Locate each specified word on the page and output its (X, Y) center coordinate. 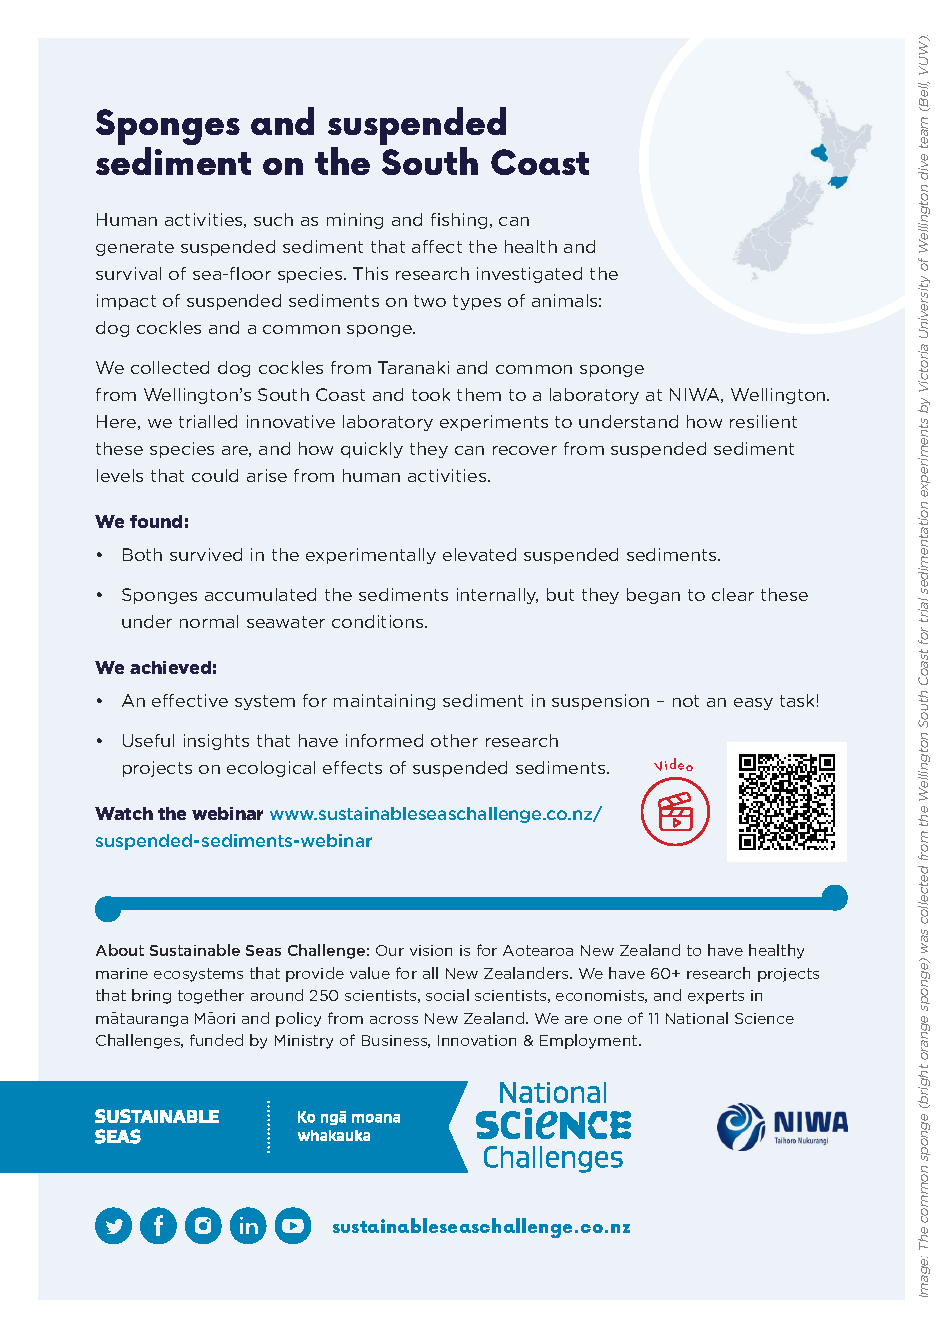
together (211, 996)
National (697, 1018)
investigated (529, 275)
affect (437, 246)
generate (135, 248)
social (447, 995)
